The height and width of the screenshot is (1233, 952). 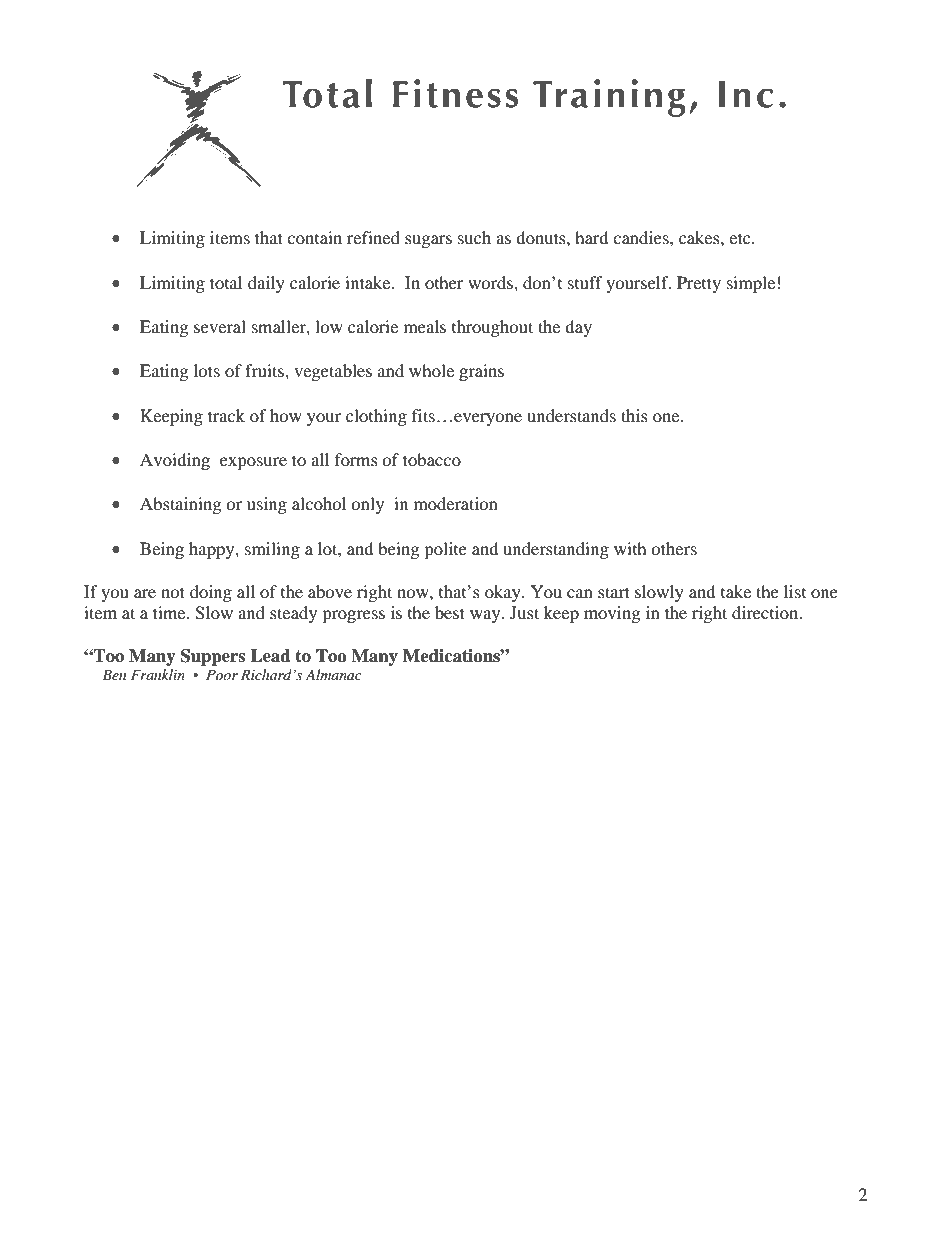 What do you see at coordinates (226, 282) in the screenshot?
I see `total` at bounding box center [226, 282].
